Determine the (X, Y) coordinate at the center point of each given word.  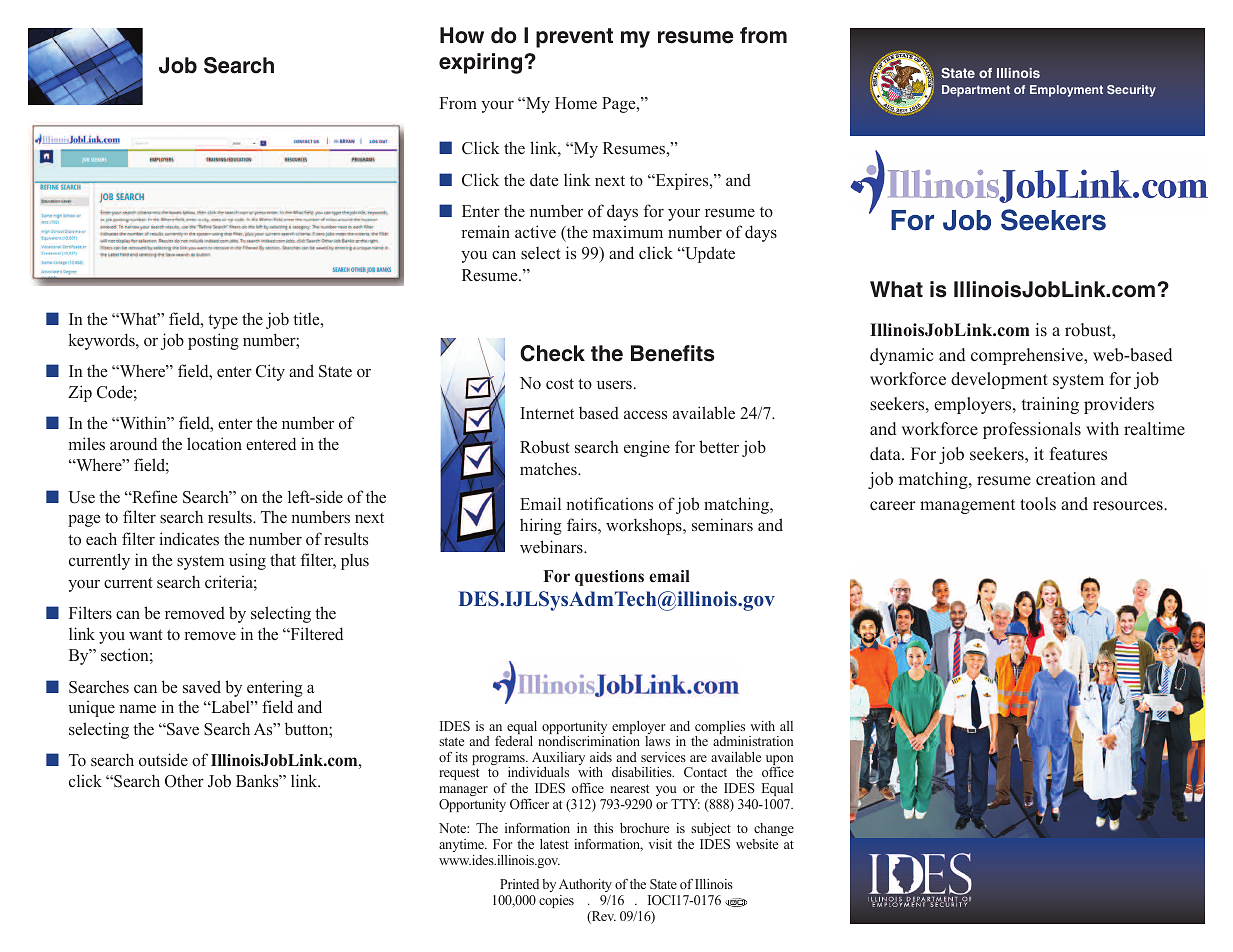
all (786, 726)
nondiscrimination (589, 741)
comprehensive (1028, 356)
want (146, 634)
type (223, 322)
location (214, 444)
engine (647, 448)
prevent (574, 38)
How (462, 35)
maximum (628, 231)
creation (1066, 479)
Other (184, 781)
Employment (1066, 91)
